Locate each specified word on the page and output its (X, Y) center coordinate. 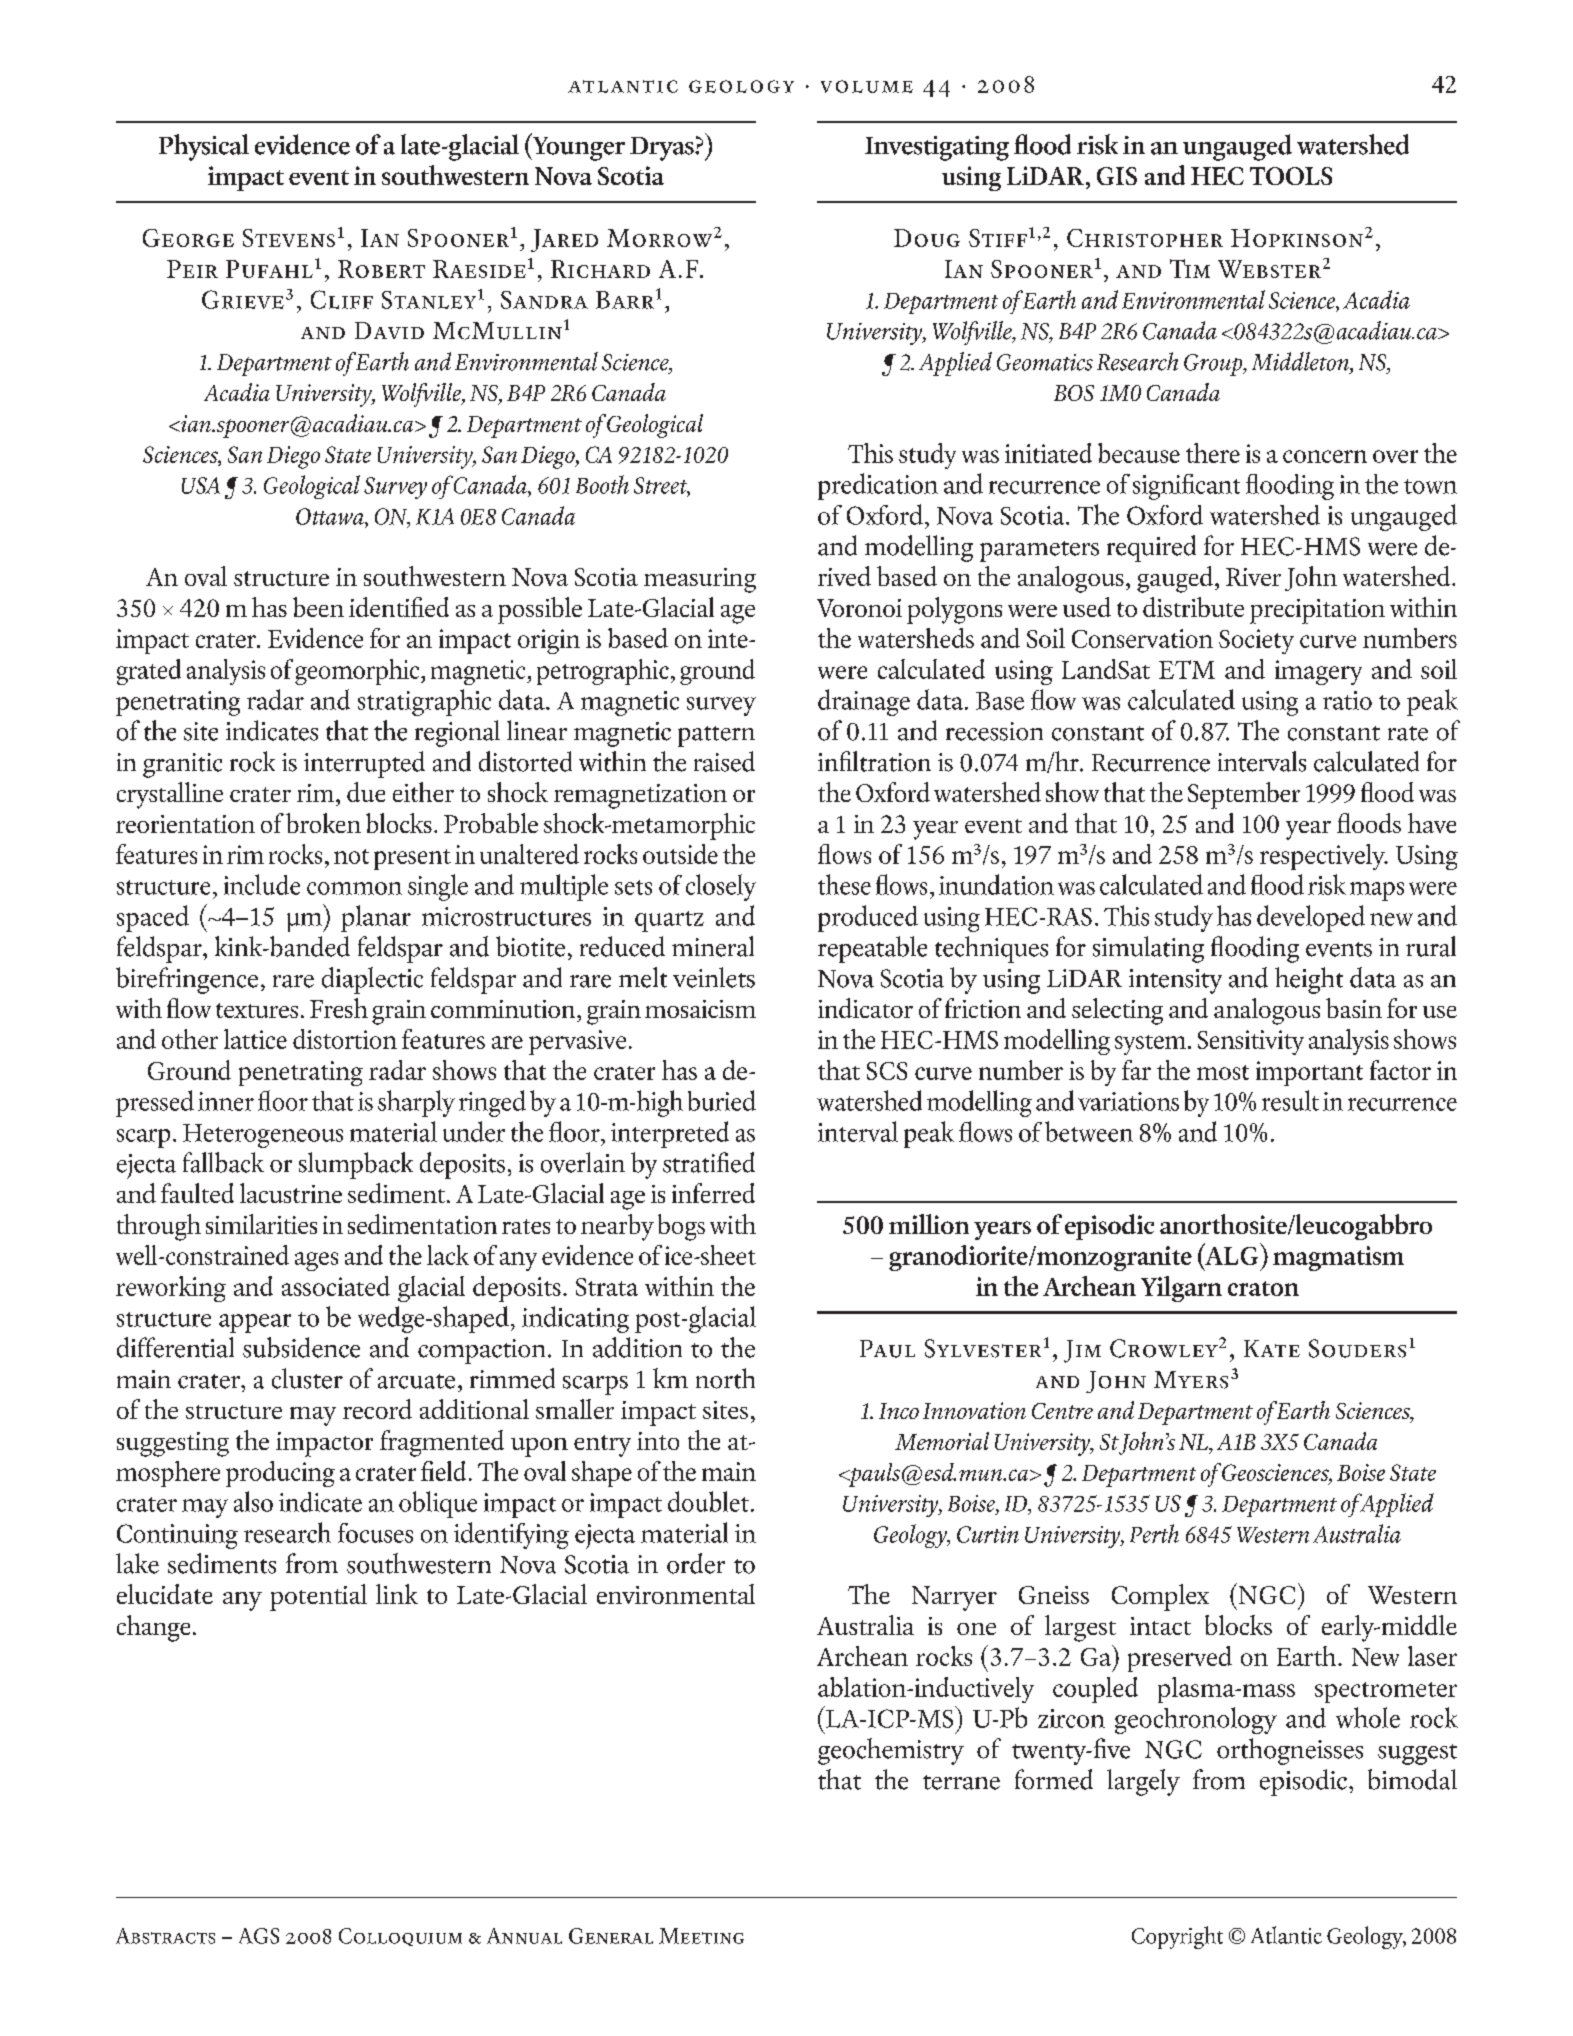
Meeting (701, 1936)
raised (724, 761)
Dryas (663, 149)
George (188, 238)
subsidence (301, 1347)
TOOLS (1291, 176)
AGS (259, 1936)
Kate (1272, 1348)
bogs (681, 1227)
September (1244, 795)
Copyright (1177, 1937)
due (366, 792)
